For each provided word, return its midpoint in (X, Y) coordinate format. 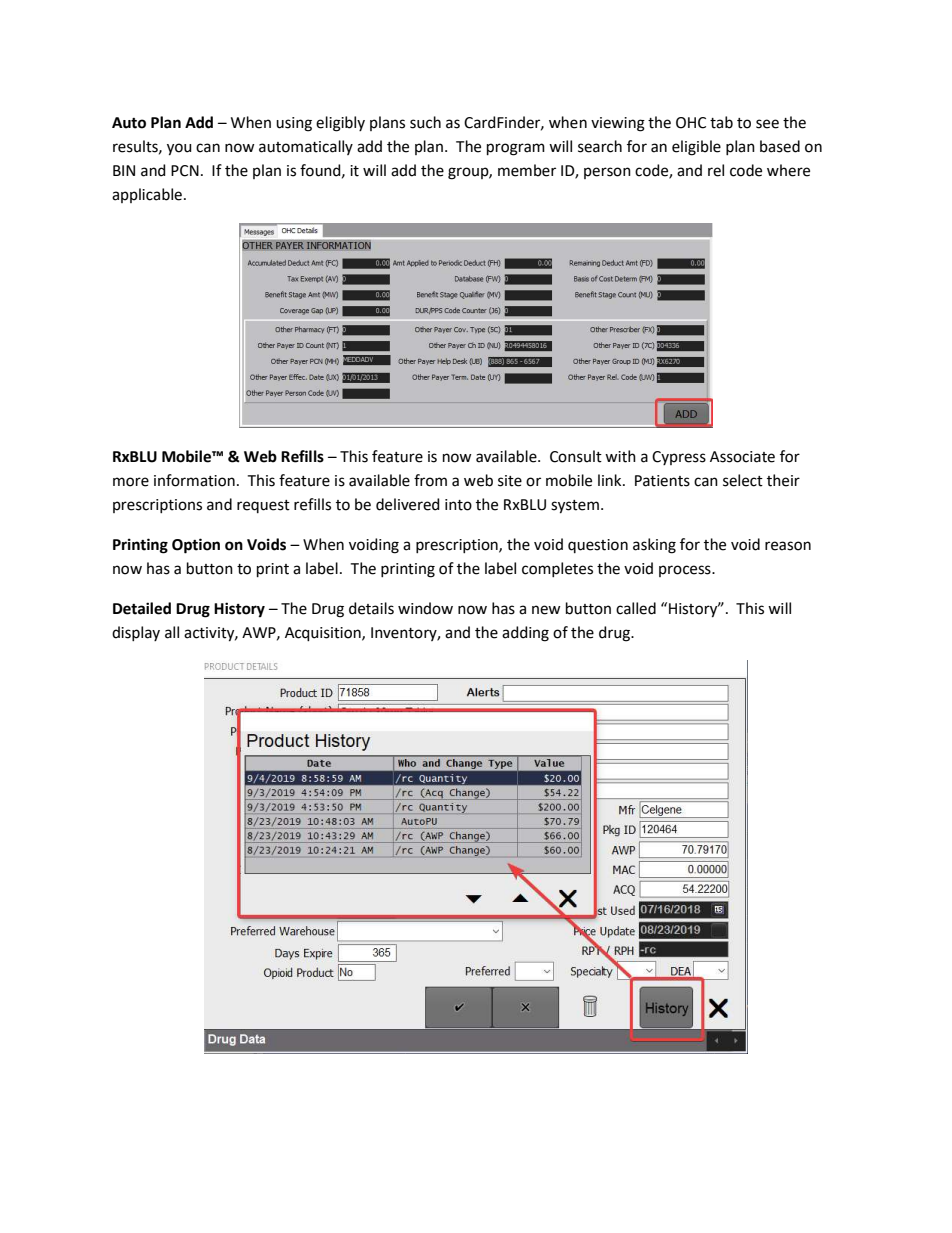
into (458, 505)
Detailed (142, 608)
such (425, 122)
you (179, 149)
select (743, 480)
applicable (148, 195)
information (194, 480)
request (263, 506)
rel (716, 170)
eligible (696, 148)
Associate (742, 457)
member (527, 170)
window (425, 608)
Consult (576, 456)
